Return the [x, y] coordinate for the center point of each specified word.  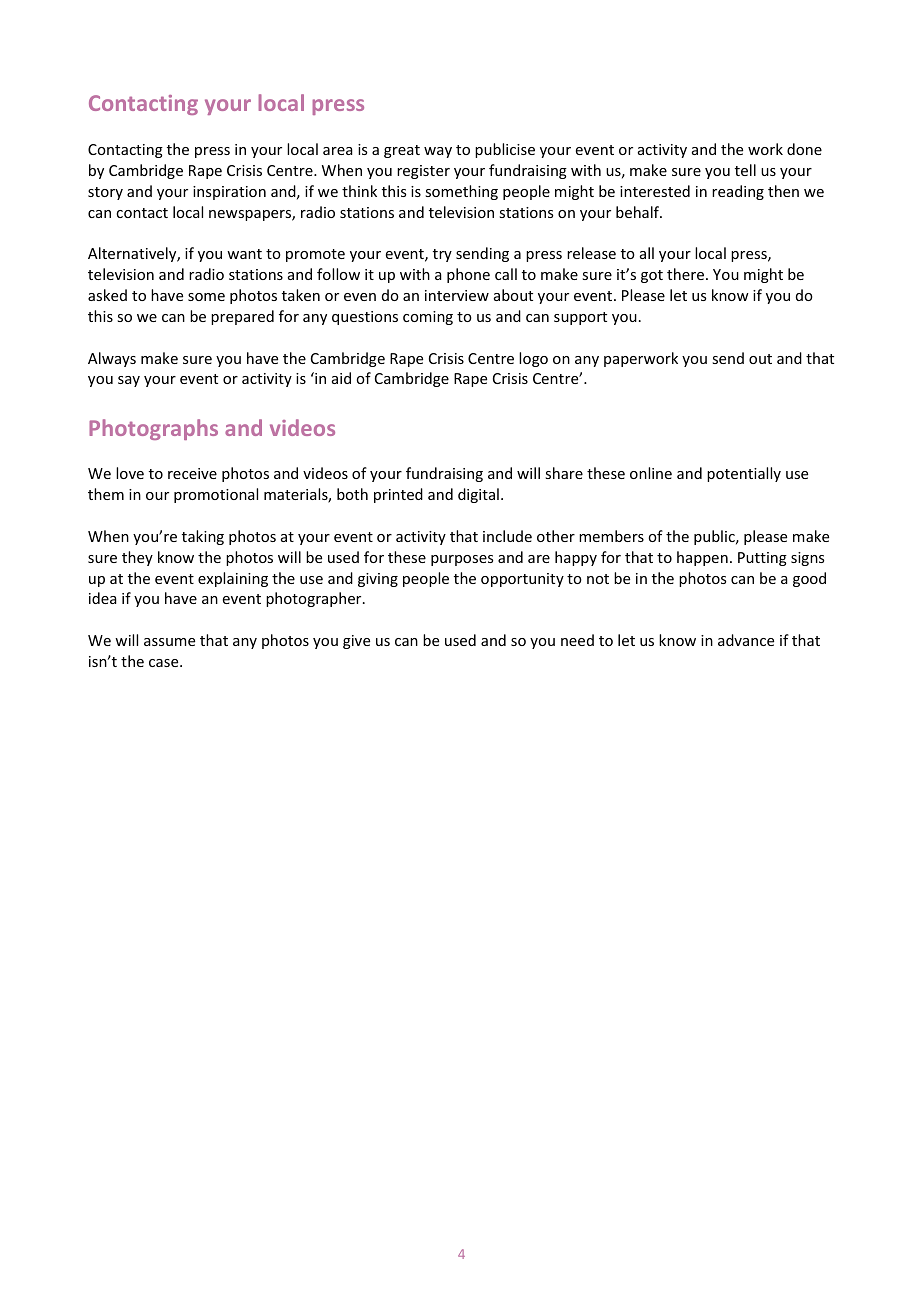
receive [192, 473]
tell [745, 170]
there [687, 274]
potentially [744, 474]
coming [428, 318]
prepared [242, 317]
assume [169, 642]
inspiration [229, 193]
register [423, 172]
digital [478, 495]
